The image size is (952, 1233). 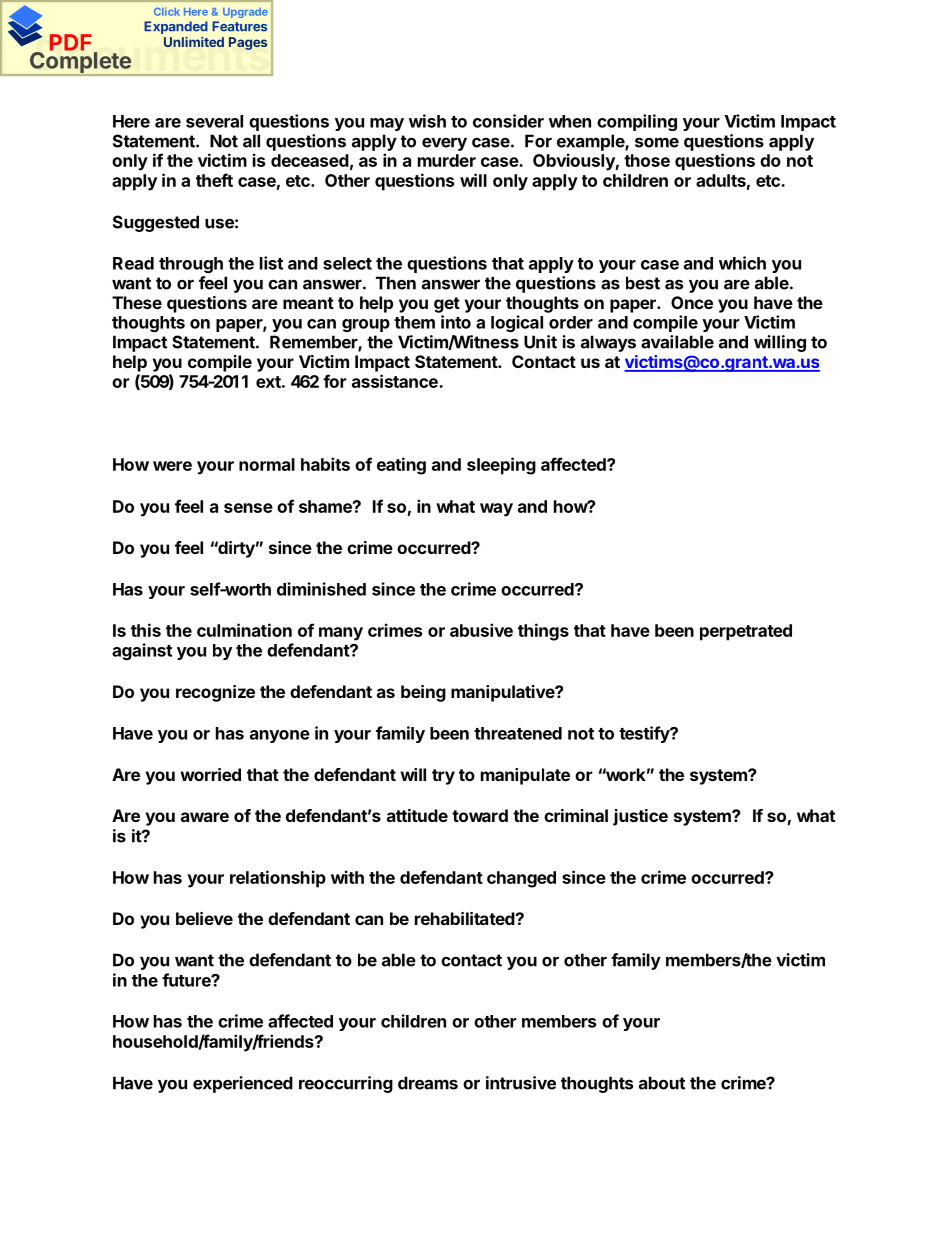 What do you see at coordinates (243, 1084) in the screenshot?
I see `experienced` at bounding box center [243, 1084].
